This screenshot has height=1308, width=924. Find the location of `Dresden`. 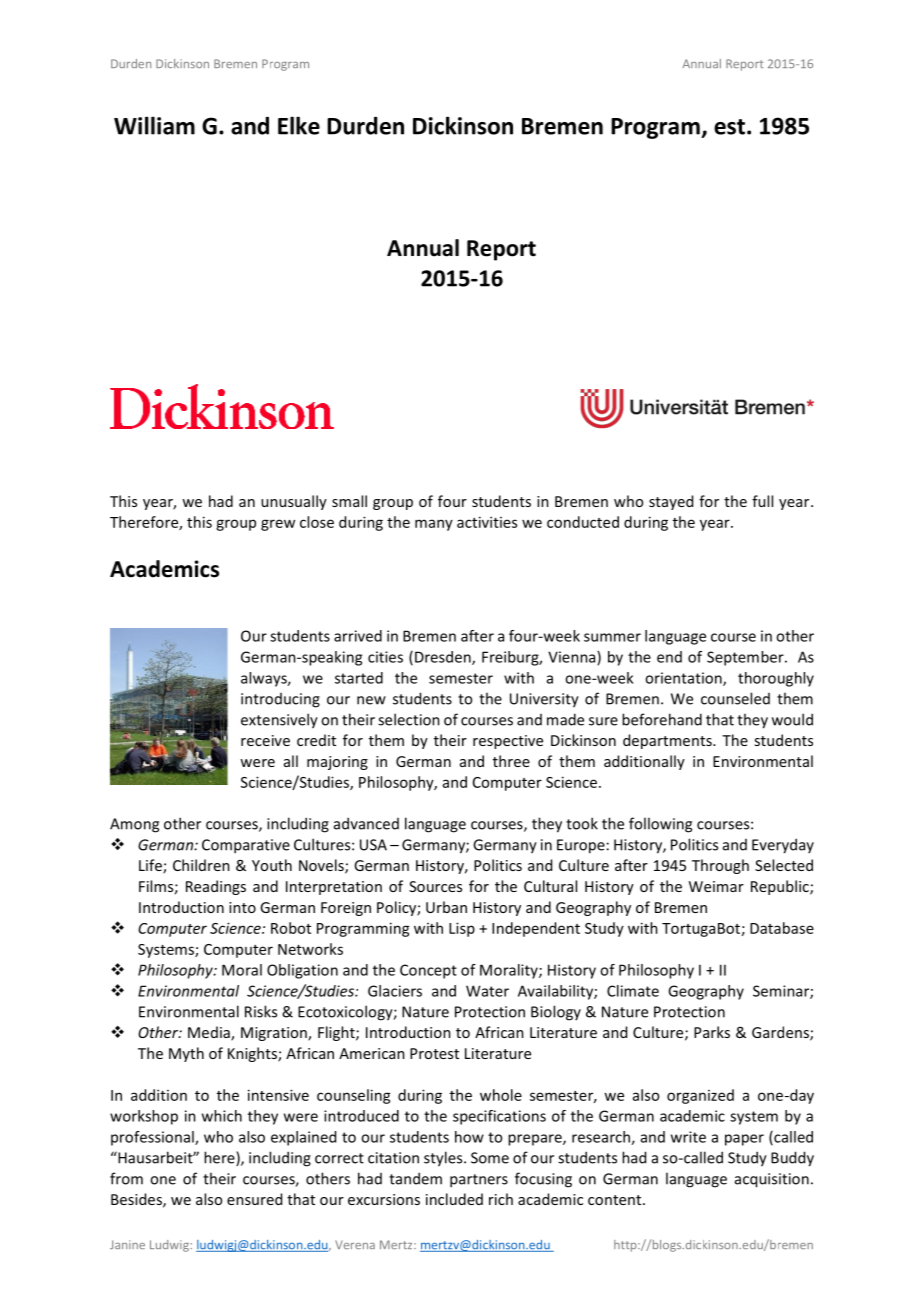

Dresden is located at coordinates (444, 658).
